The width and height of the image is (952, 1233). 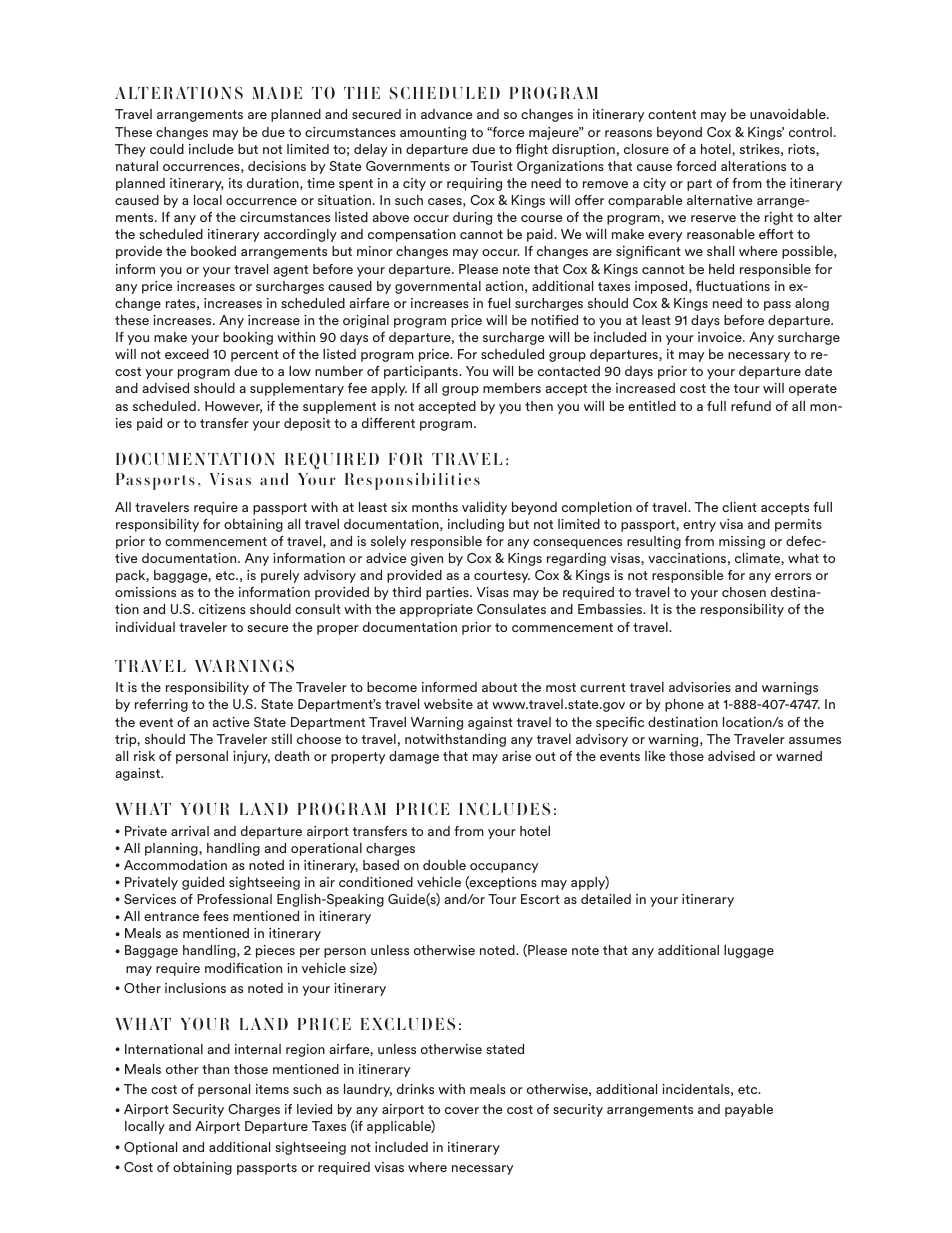 What do you see at coordinates (251, 757) in the image?
I see `injury` at bounding box center [251, 757].
